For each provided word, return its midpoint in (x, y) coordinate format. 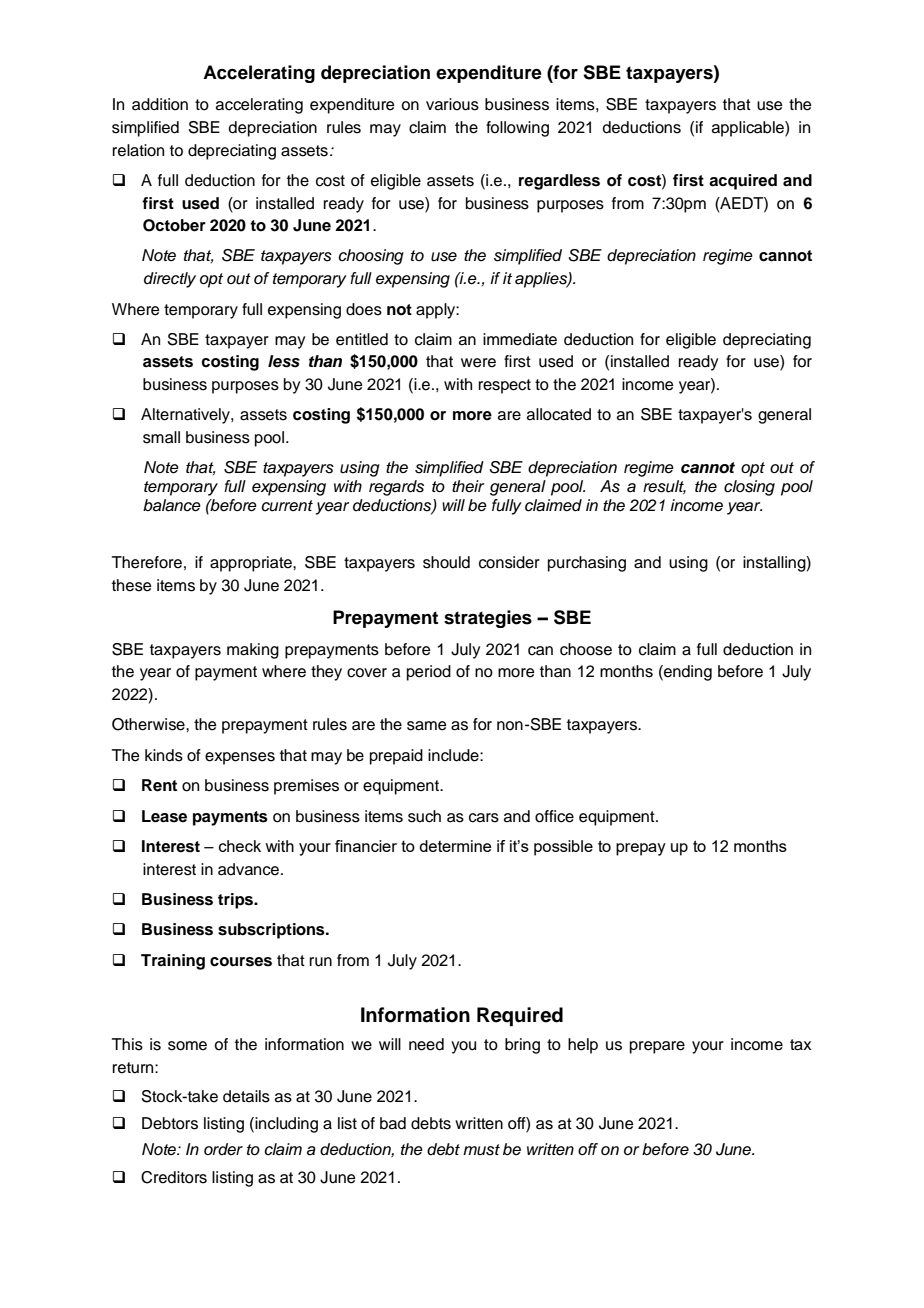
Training (173, 962)
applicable (749, 129)
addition (160, 104)
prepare (657, 1047)
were (478, 363)
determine (455, 846)
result (664, 487)
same (427, 726)
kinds (164, 755)
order (223, 1149)
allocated (559, 414)
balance (172, 505)
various (452, 104)
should (446, 562)
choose (586, 649)
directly (170, 280)
